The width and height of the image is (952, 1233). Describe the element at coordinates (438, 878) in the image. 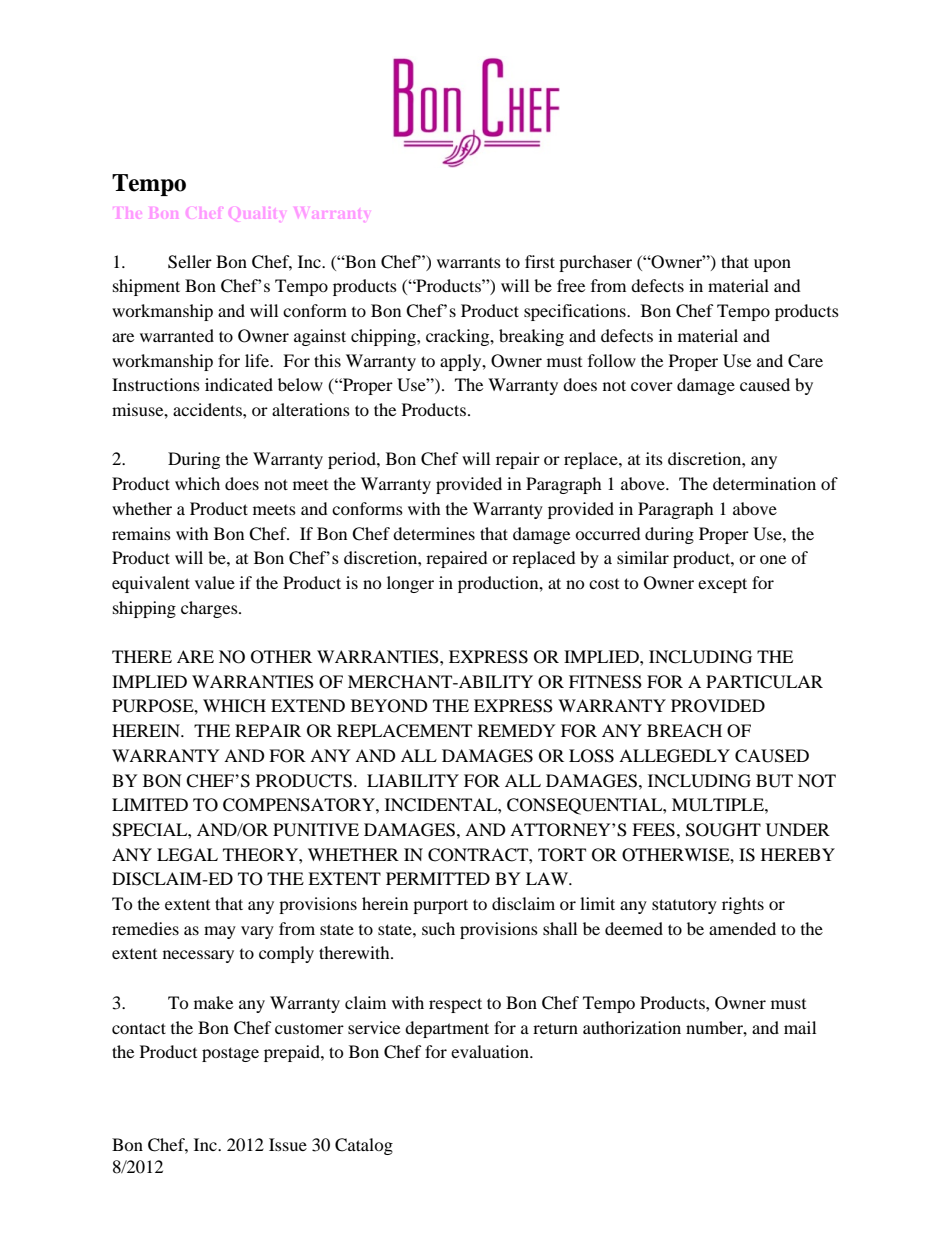

I see `PERMITTED` at that location.
